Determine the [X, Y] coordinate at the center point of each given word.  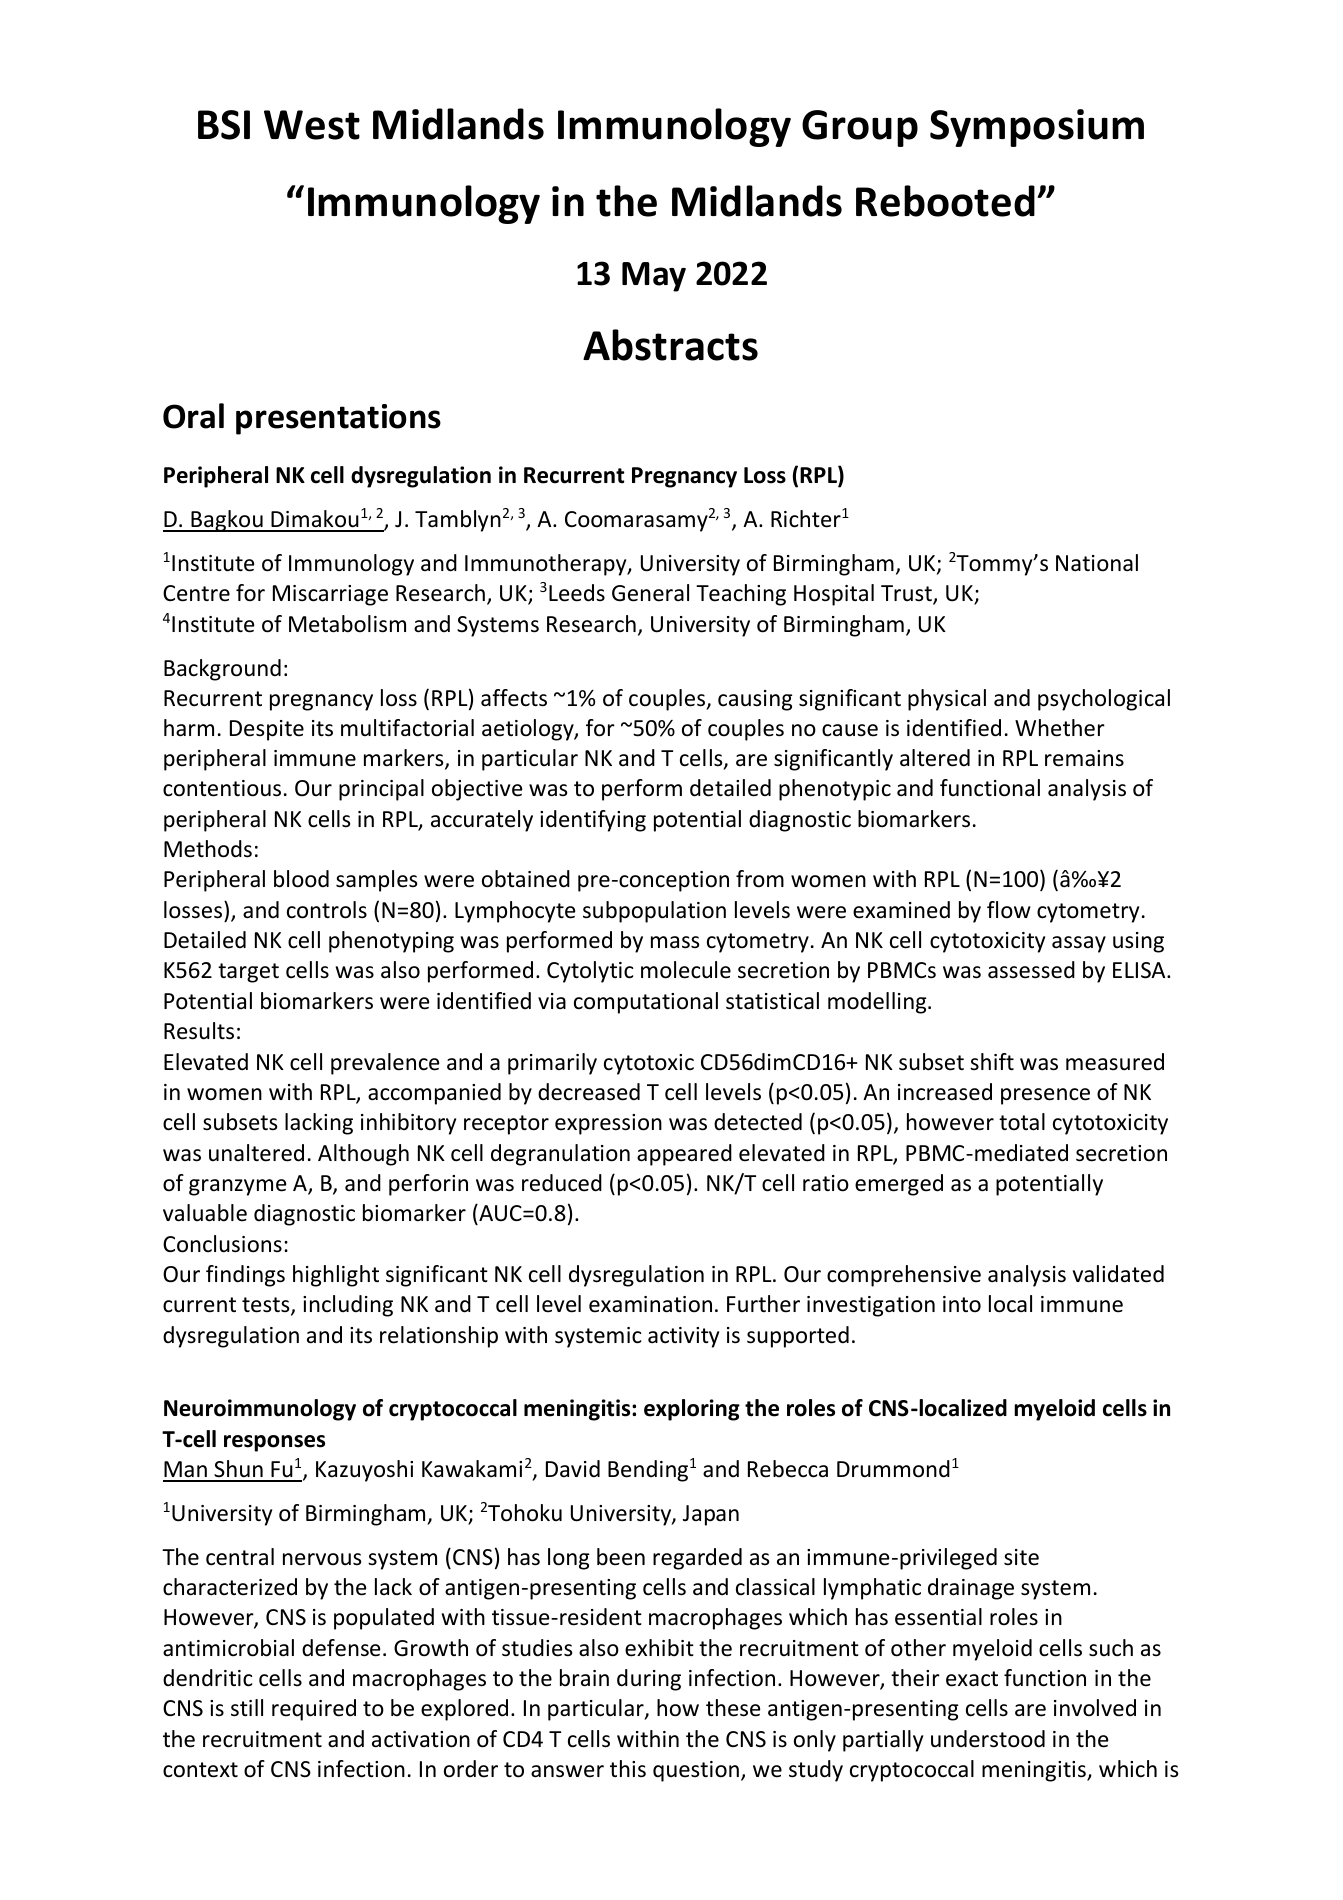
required [314, 1710]
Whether [1060, 728]
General [650, 593]
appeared [684, 1155]
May [654, 277]
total [1022, 1122]
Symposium [1037, 128]
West [312, 125]
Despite [267, 730]
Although [363, 1155]
